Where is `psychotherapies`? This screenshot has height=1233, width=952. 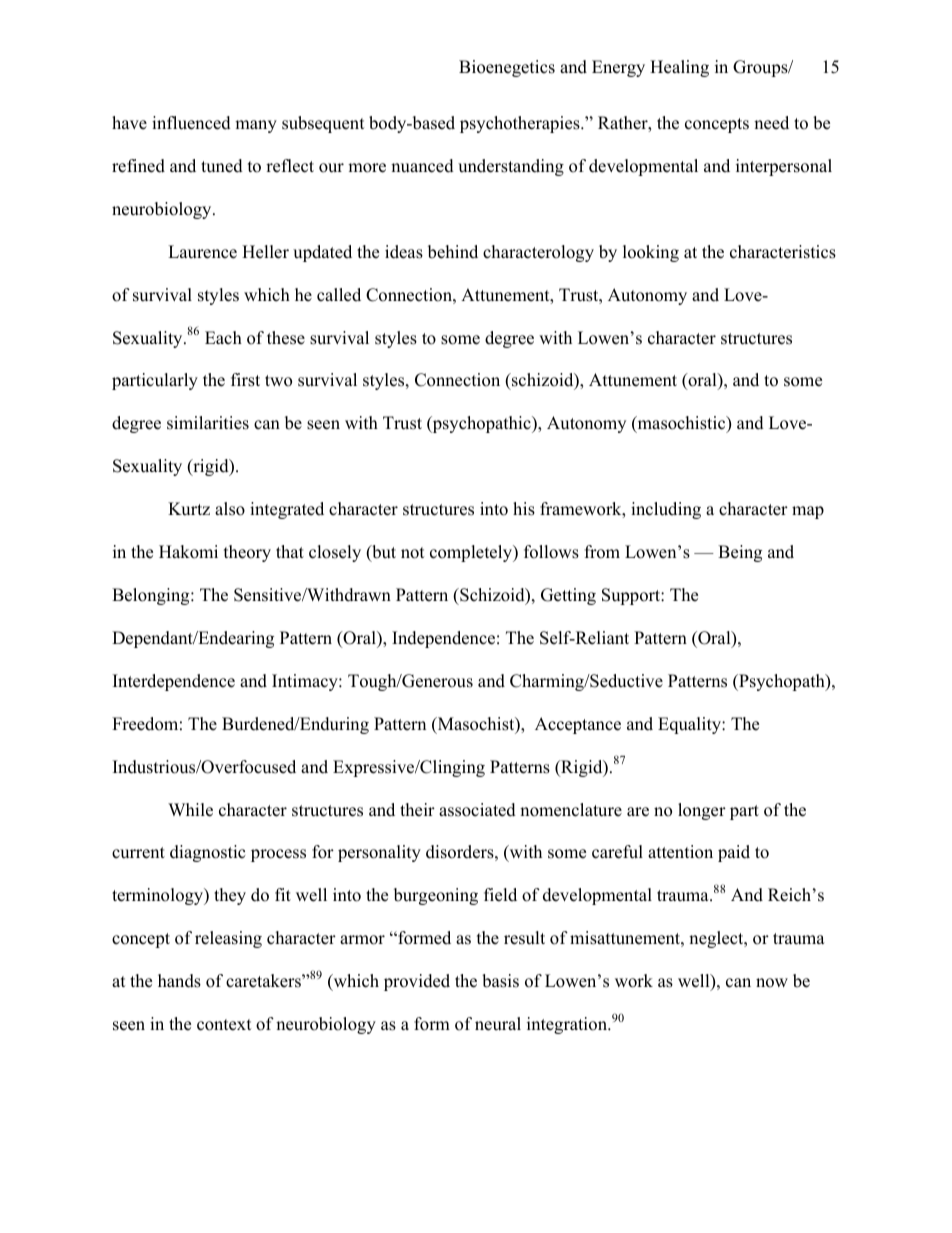
psychotherapies is located at coordinates (521, 124).
